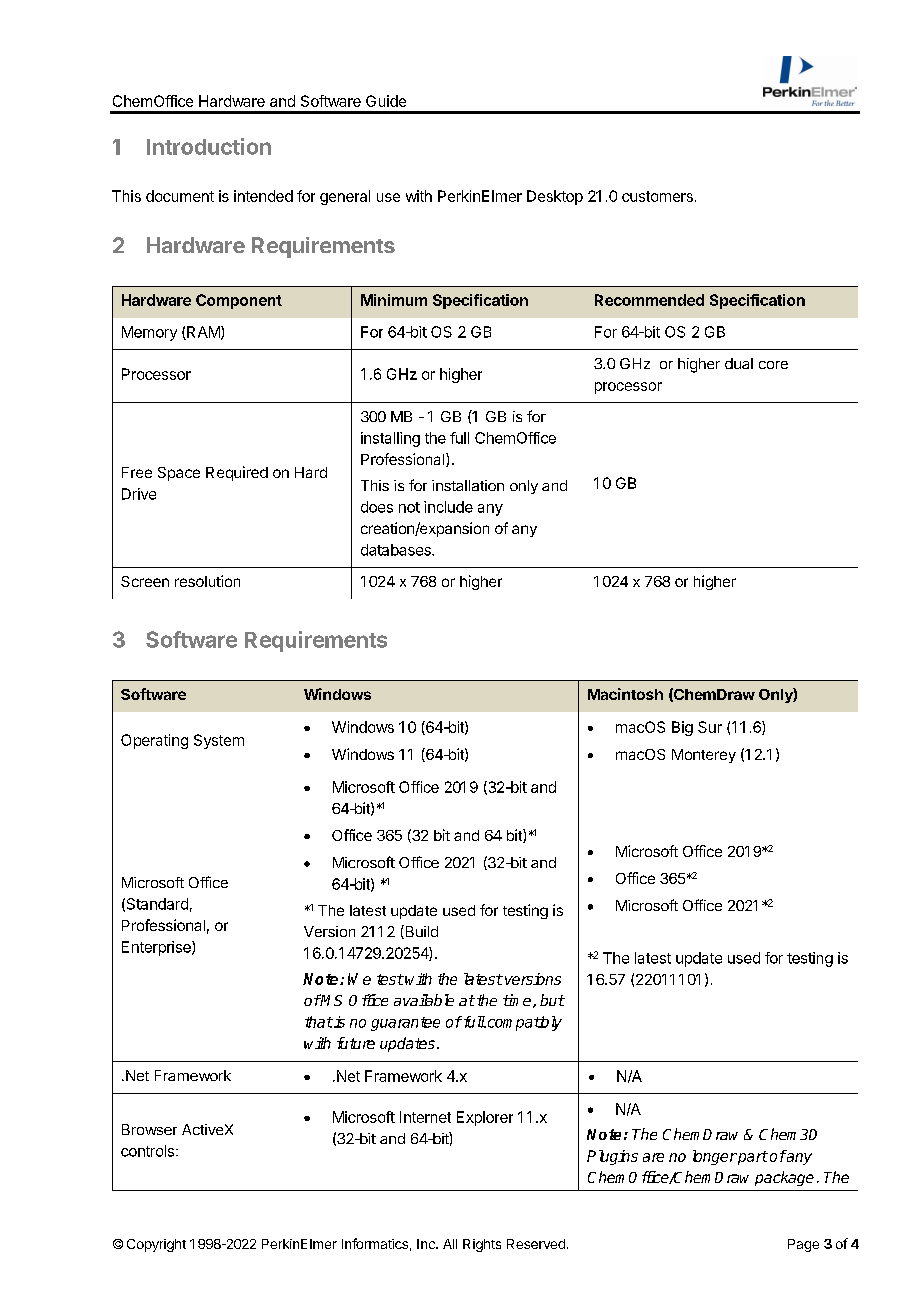 This image has height=1308, width=924. What do you see at coordinates (386, 101) in the image?
I see `Guide` at bounding box center [386, 101].
